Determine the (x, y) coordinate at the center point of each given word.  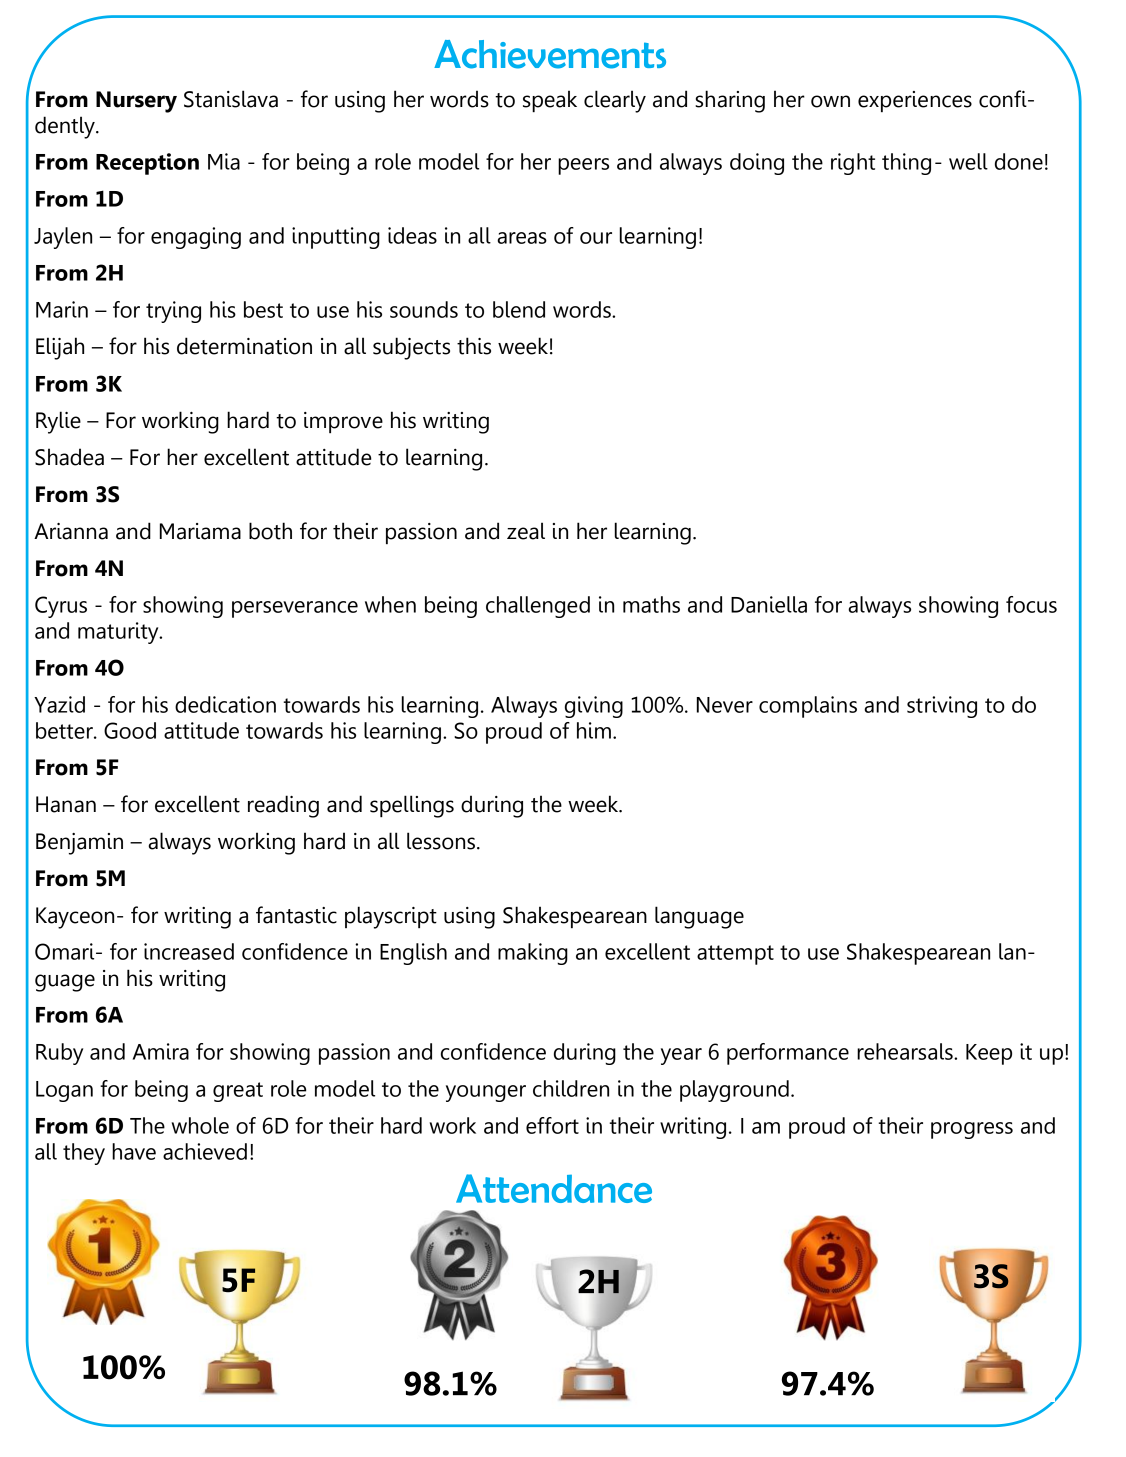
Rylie (58, 422)
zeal (526, 531)
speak (550, 101)
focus (1031, 604)
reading (283, 806)
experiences (915, 101)
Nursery (136, 102)
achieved (205, 1151)
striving (942, 707)
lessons (441, 841)
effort (552, 1125)
